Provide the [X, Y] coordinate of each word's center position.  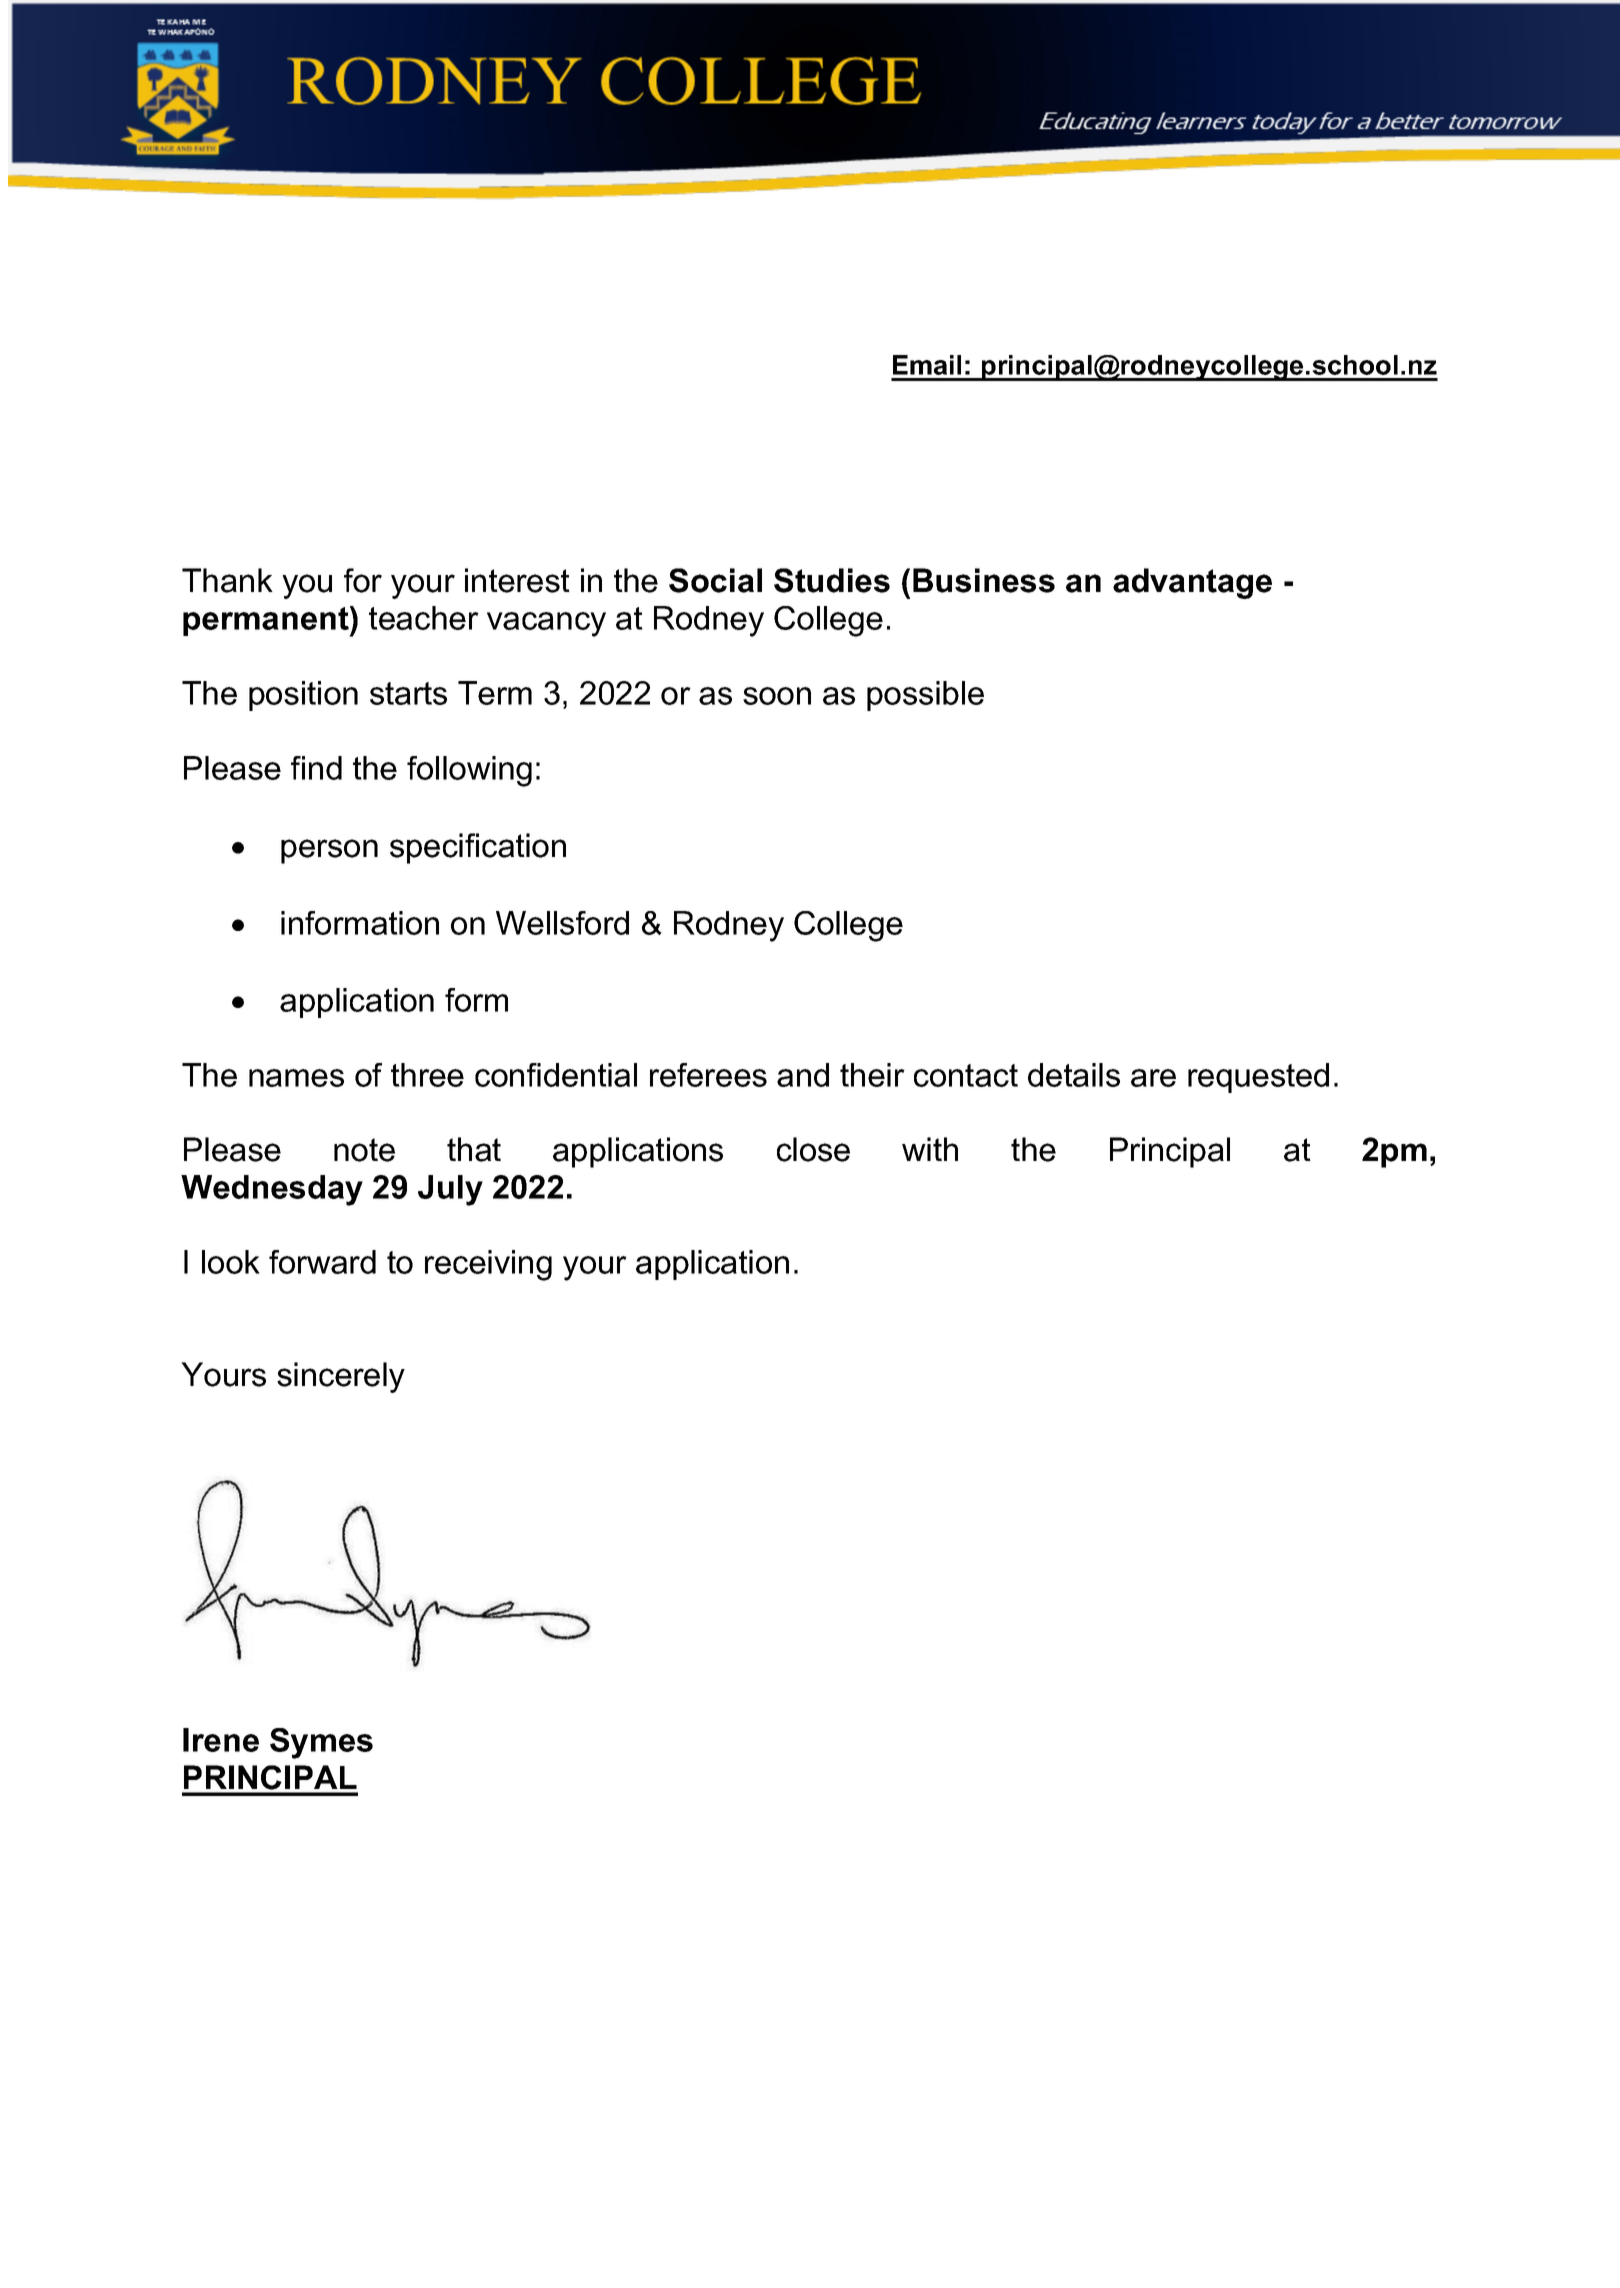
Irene [221, 1740]
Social [715, 580]
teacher [424, 618]
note [364, 1150]
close [813, 1149]
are [1153, 1078]
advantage [1192, 583]
